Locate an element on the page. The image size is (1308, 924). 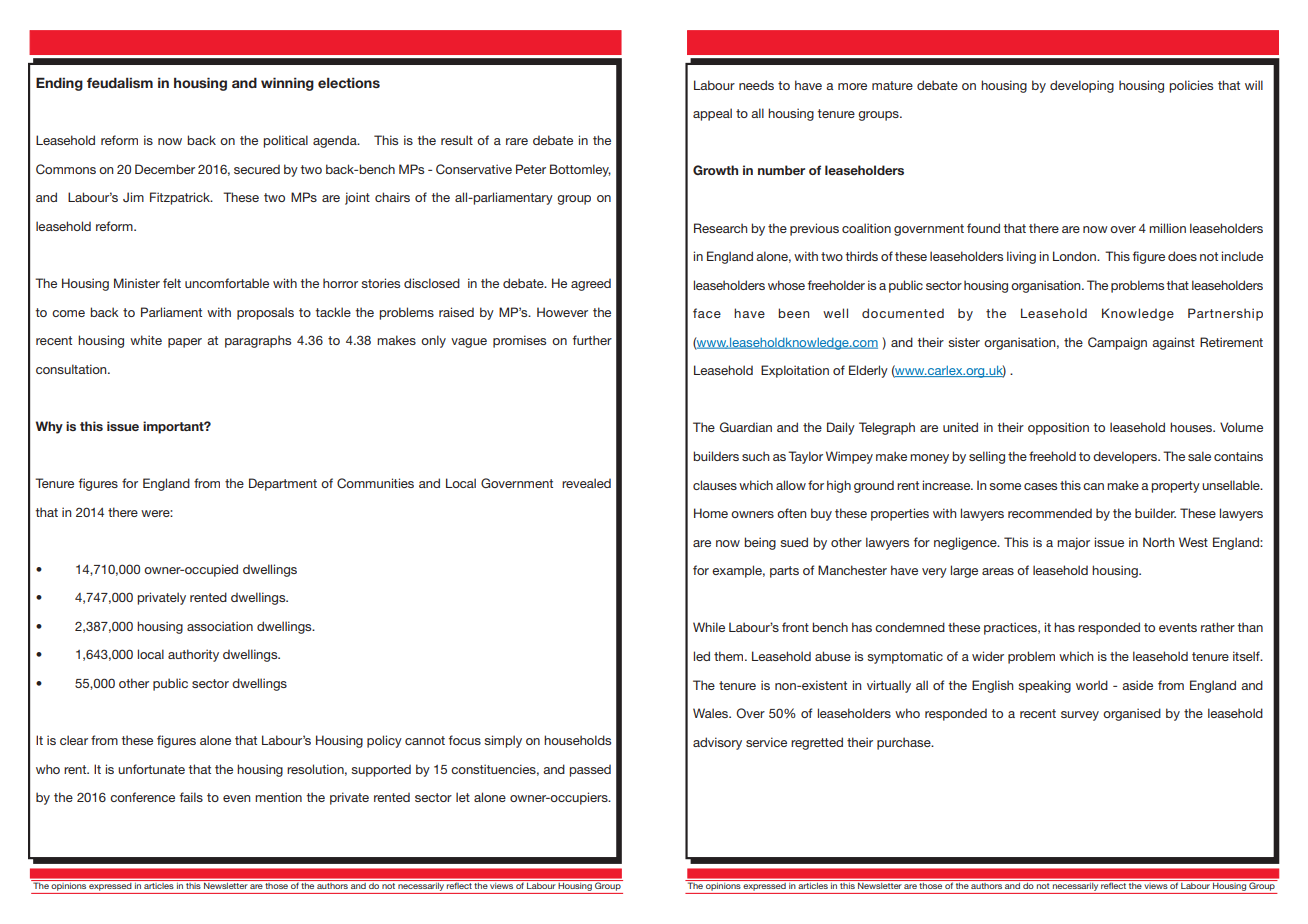
developers is located at coordinates (1126, 457).
